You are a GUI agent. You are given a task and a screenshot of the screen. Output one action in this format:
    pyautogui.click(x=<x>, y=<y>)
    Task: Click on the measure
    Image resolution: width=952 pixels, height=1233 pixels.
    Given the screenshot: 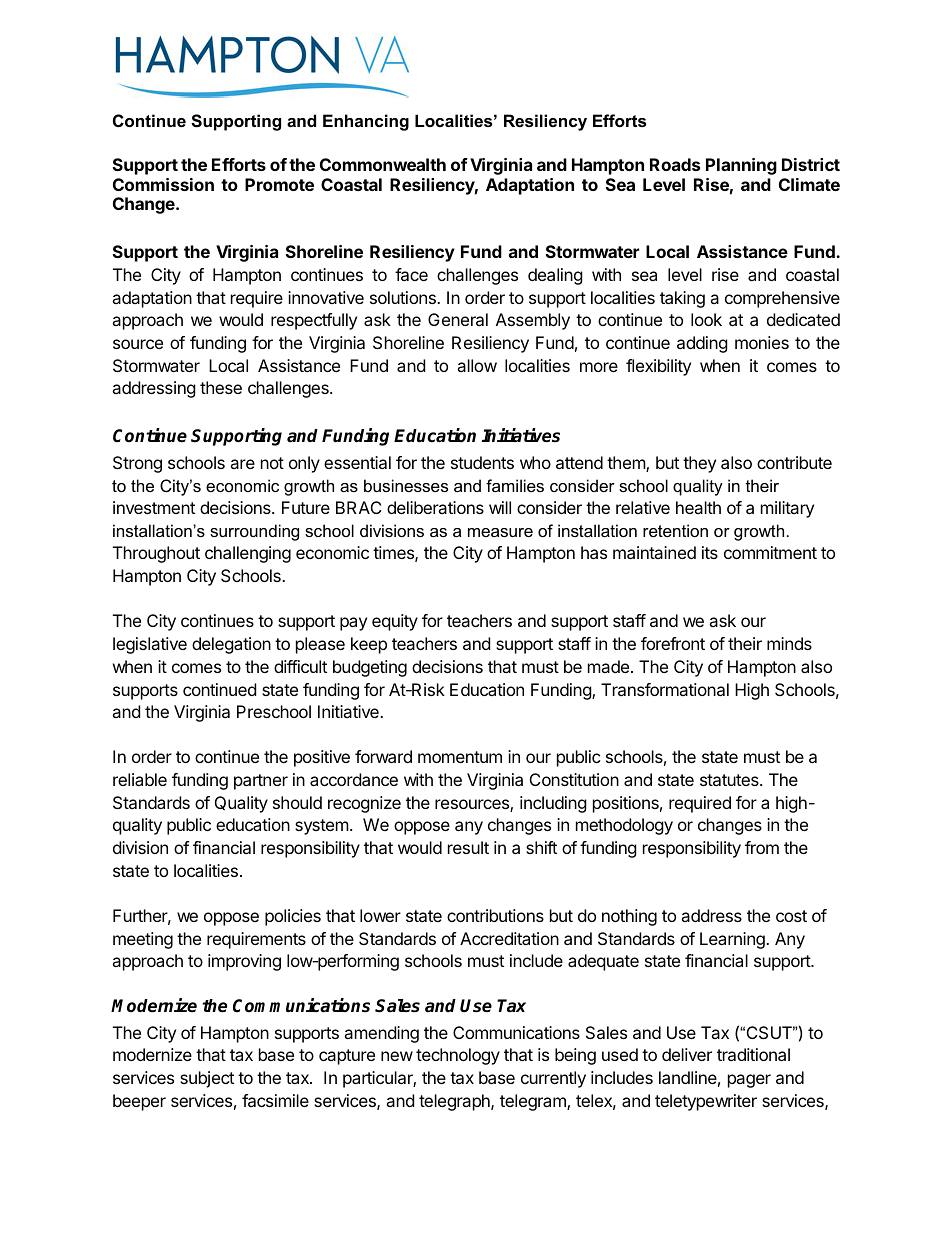 What is the action you would take?
    pyautogui.click(x=500, y=532)
